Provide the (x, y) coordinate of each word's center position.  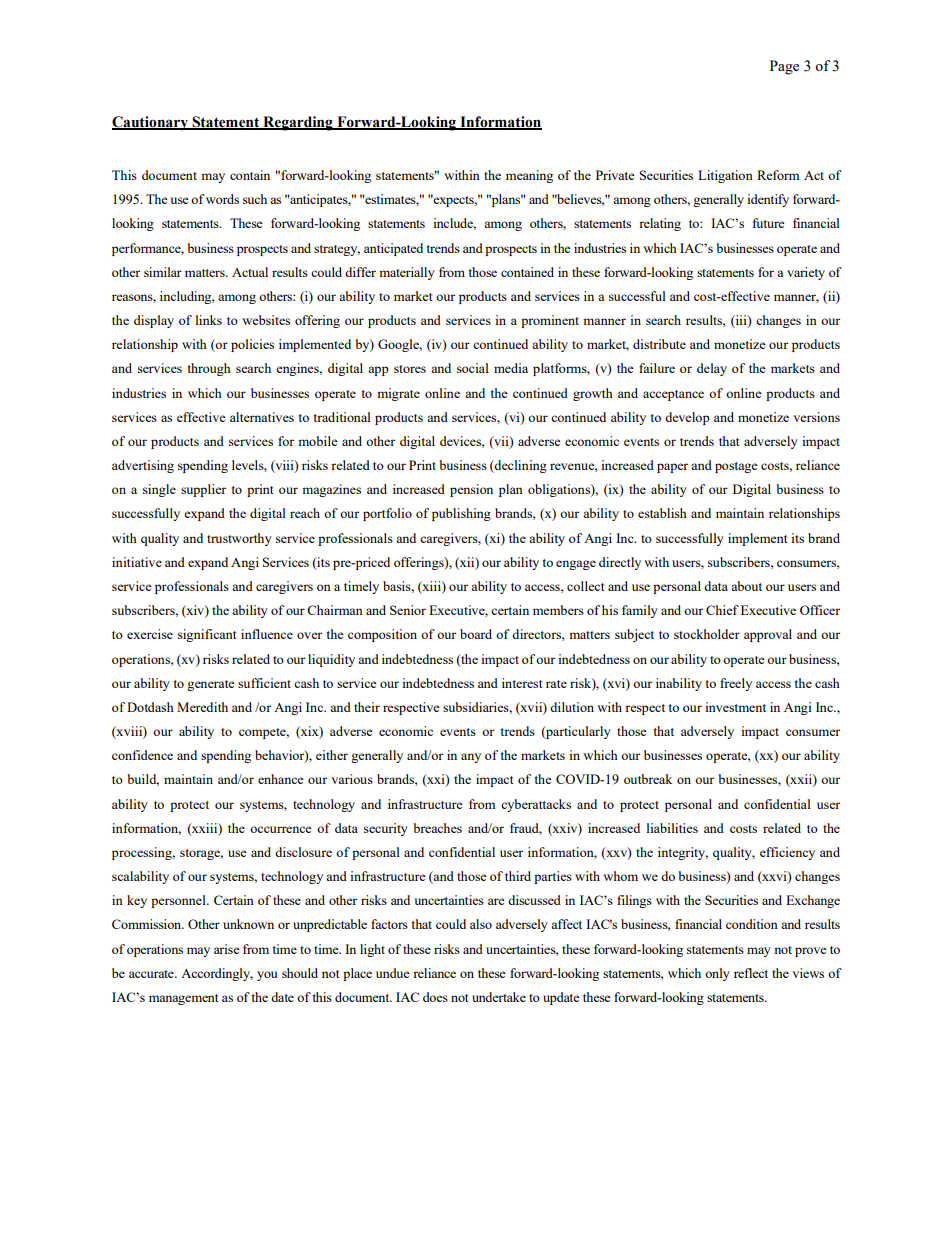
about (746, 586)
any (471, 758)
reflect (751, 973)
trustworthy (239, 539)
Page (784, 67)
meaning (529, 176)
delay (712, 369)
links (209, 320)
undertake (499, 997)
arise (227, 949)
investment (735, 707)
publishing (461, 514)
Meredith (202, 707)
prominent (550, 321)
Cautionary (151, 123)
